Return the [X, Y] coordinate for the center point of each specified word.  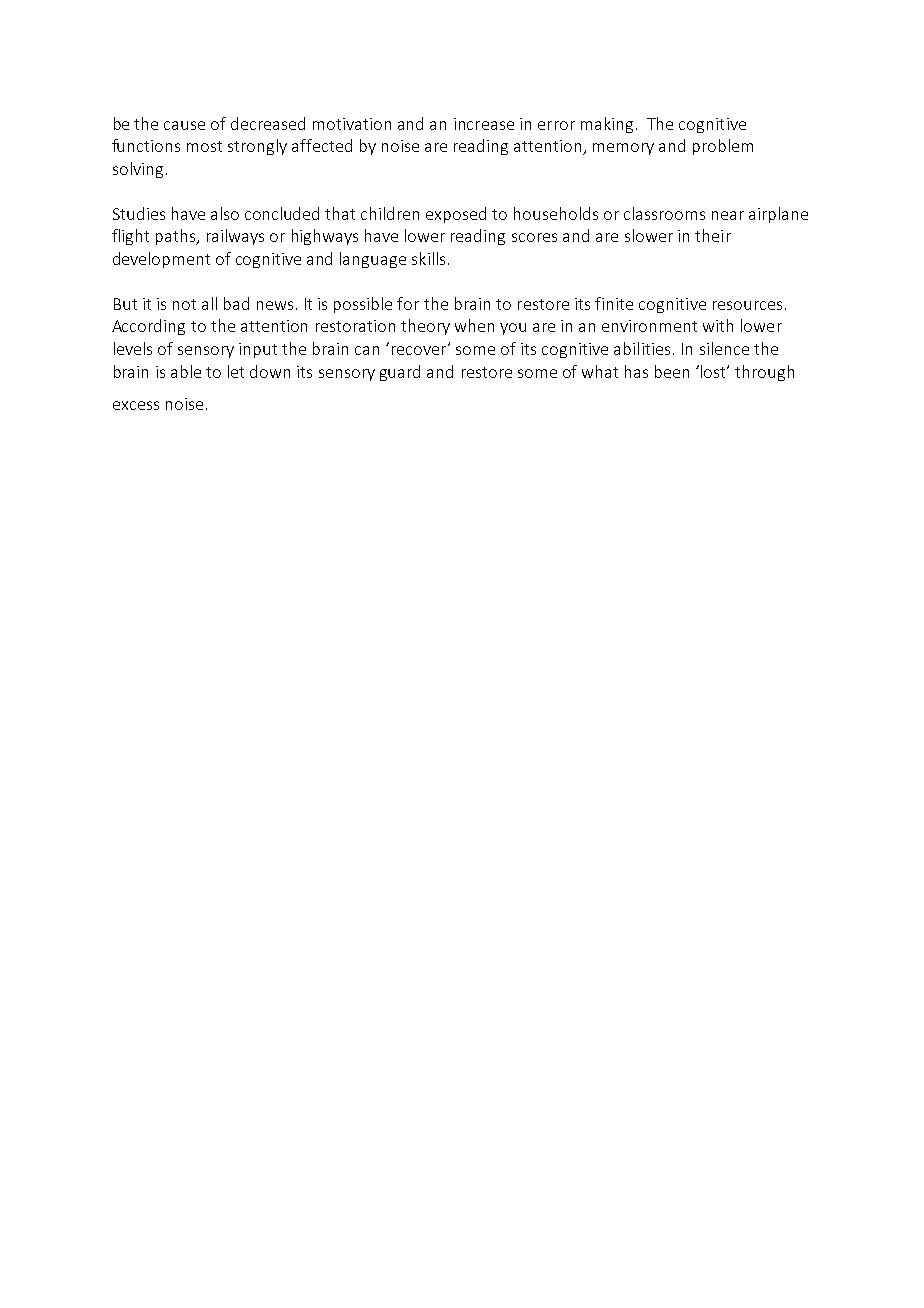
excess [136, 405]
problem [723, 147]
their [713, 235]
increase [484, 124]
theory [425, 327]
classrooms [664, 213]
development [161, 260]
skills [428, 258]
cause [184, 125]
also [225, 213]
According [148, 327]
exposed [456, 215]
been [672, 371]
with [718, 325]
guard [400, 373]
